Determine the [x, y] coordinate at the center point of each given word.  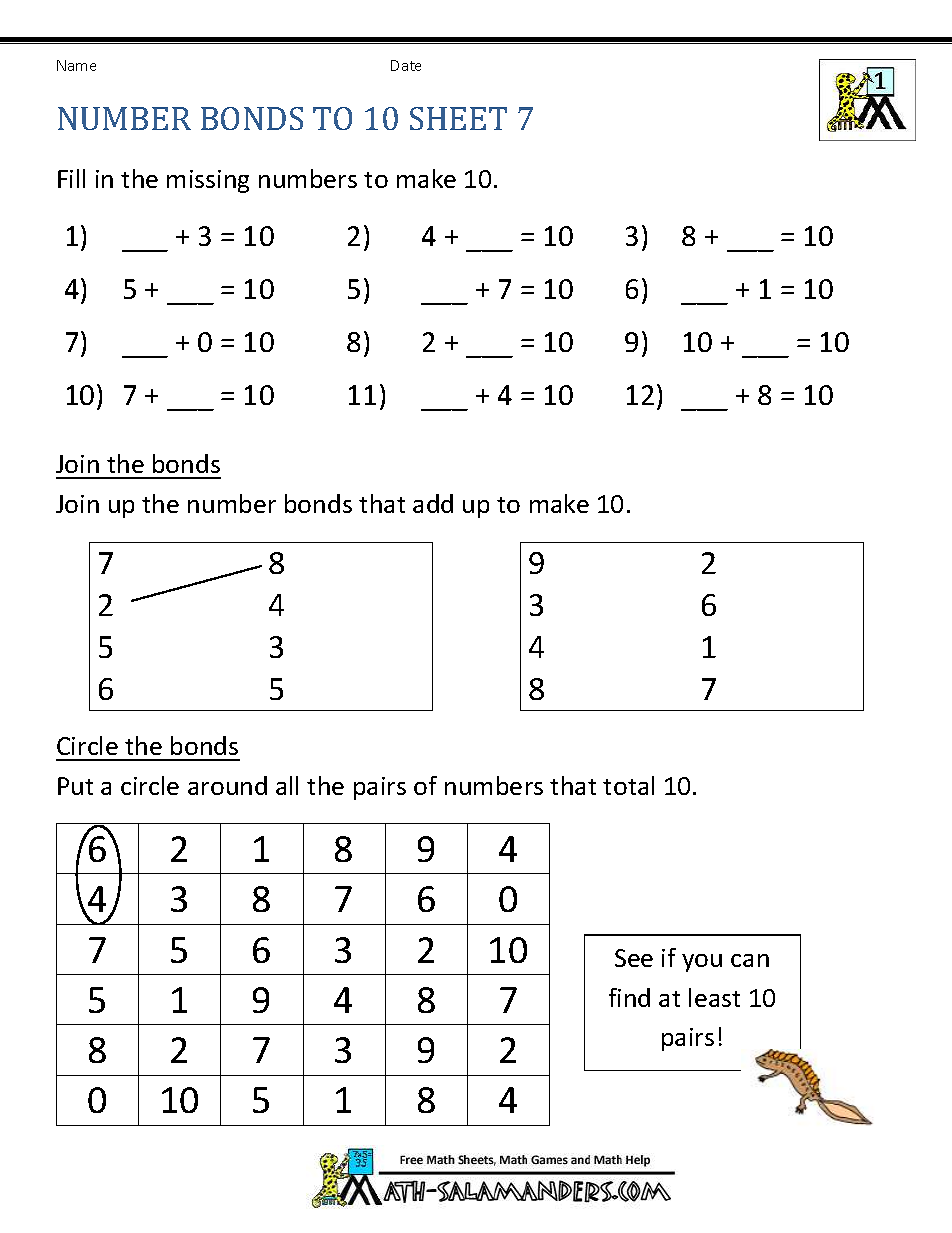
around [227, 785]
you [702, 963]
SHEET [458, 118]
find [629, 997]
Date [406, 65]
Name [76, 65]
